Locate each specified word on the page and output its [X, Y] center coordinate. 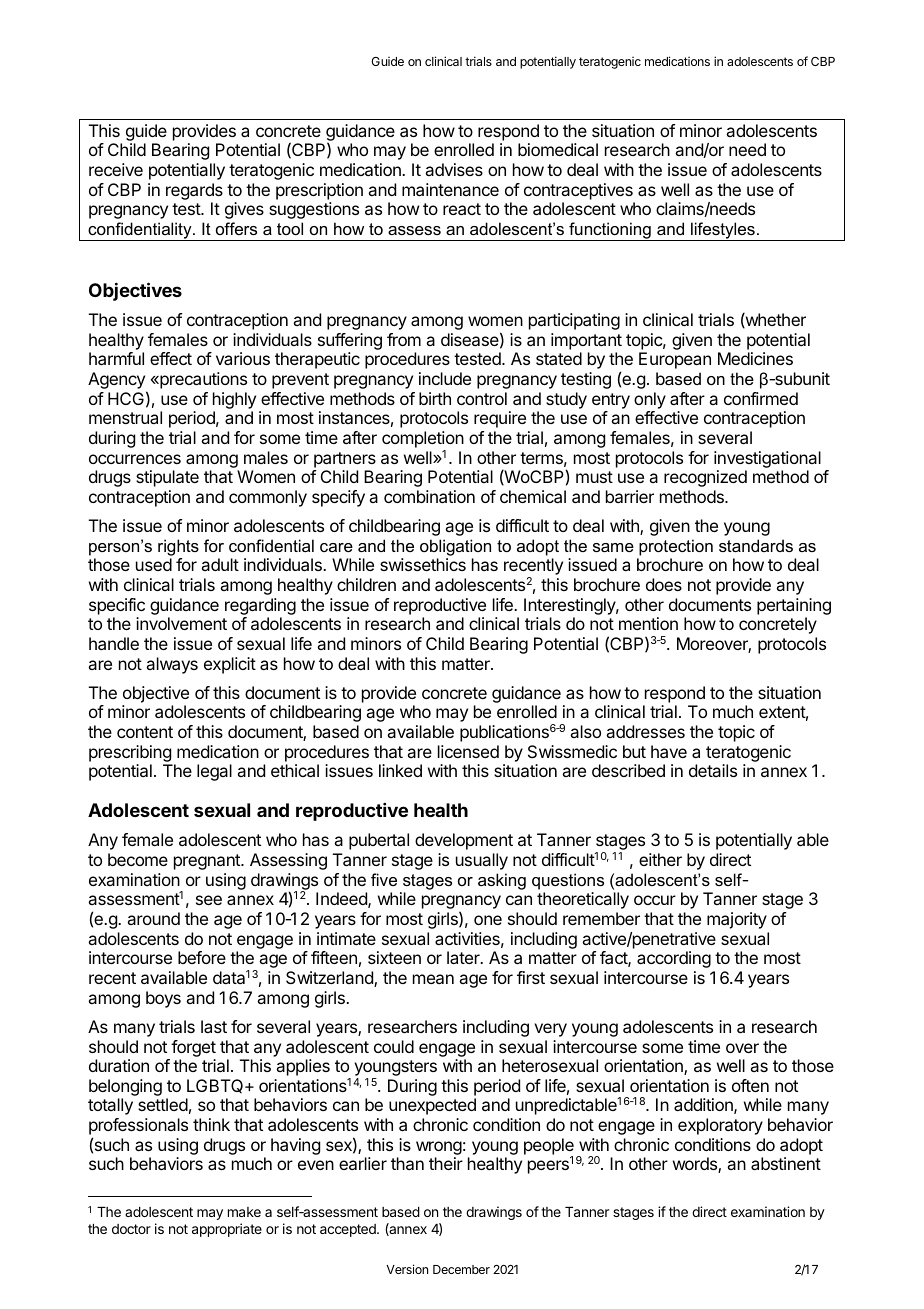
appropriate [227, 1230]
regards [194, 191]
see [209, 900]
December [461, 1269]
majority [737, 920]
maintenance [450, 189]
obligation [455, 547]
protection [676, 547]
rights [178, 547]
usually [482, 861]
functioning [610, 231]
